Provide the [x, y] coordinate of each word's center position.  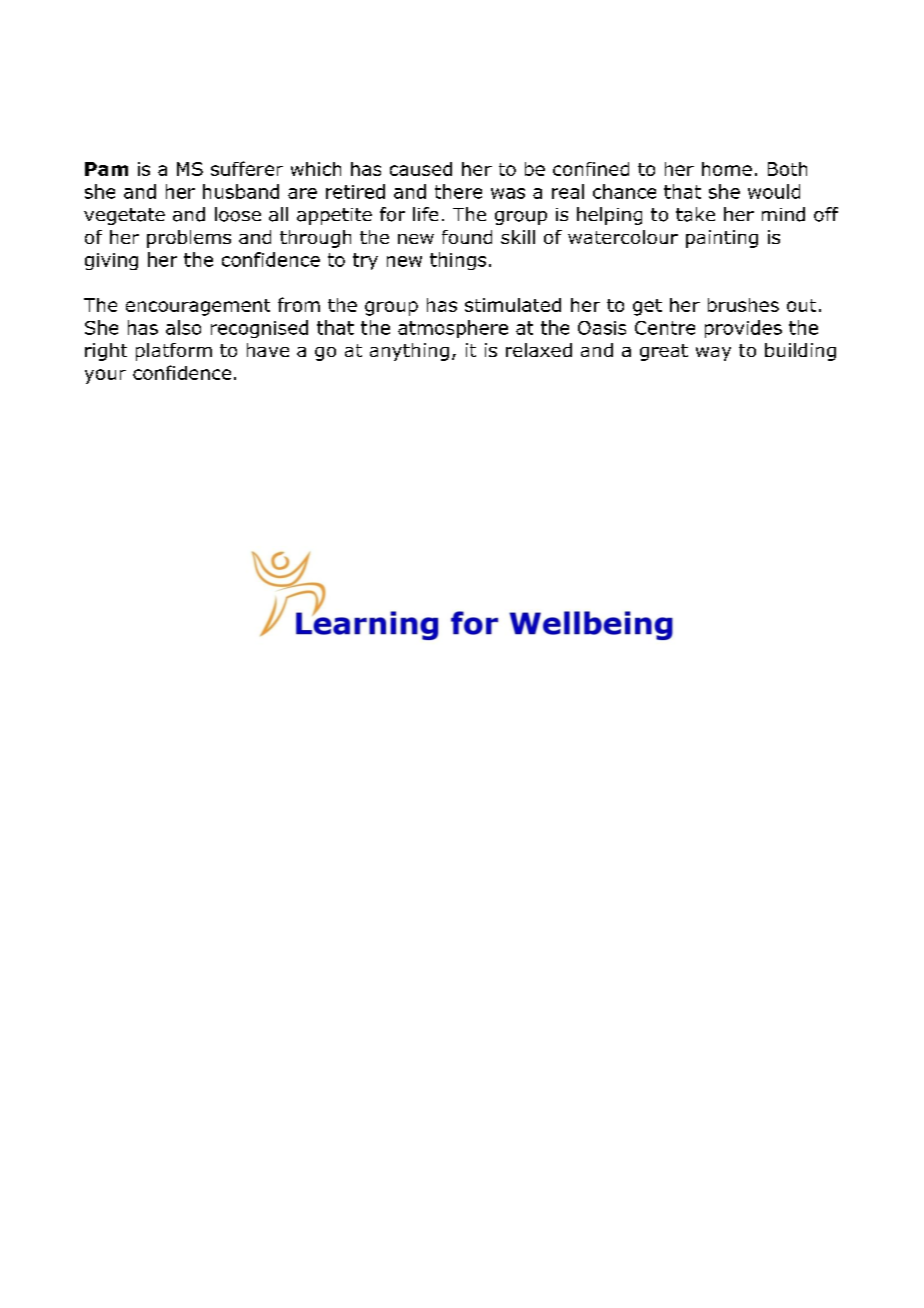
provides [743, 329]
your [105, 376]
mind [783, 214]
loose [238, 214]
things [458, 261]
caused [421, 169]
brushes [743, 305]
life [425, 214]
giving [111, 261]
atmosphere [453, 329]
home [727, 169]
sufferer [247, 168]
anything [409, 352]
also [183, 327]
